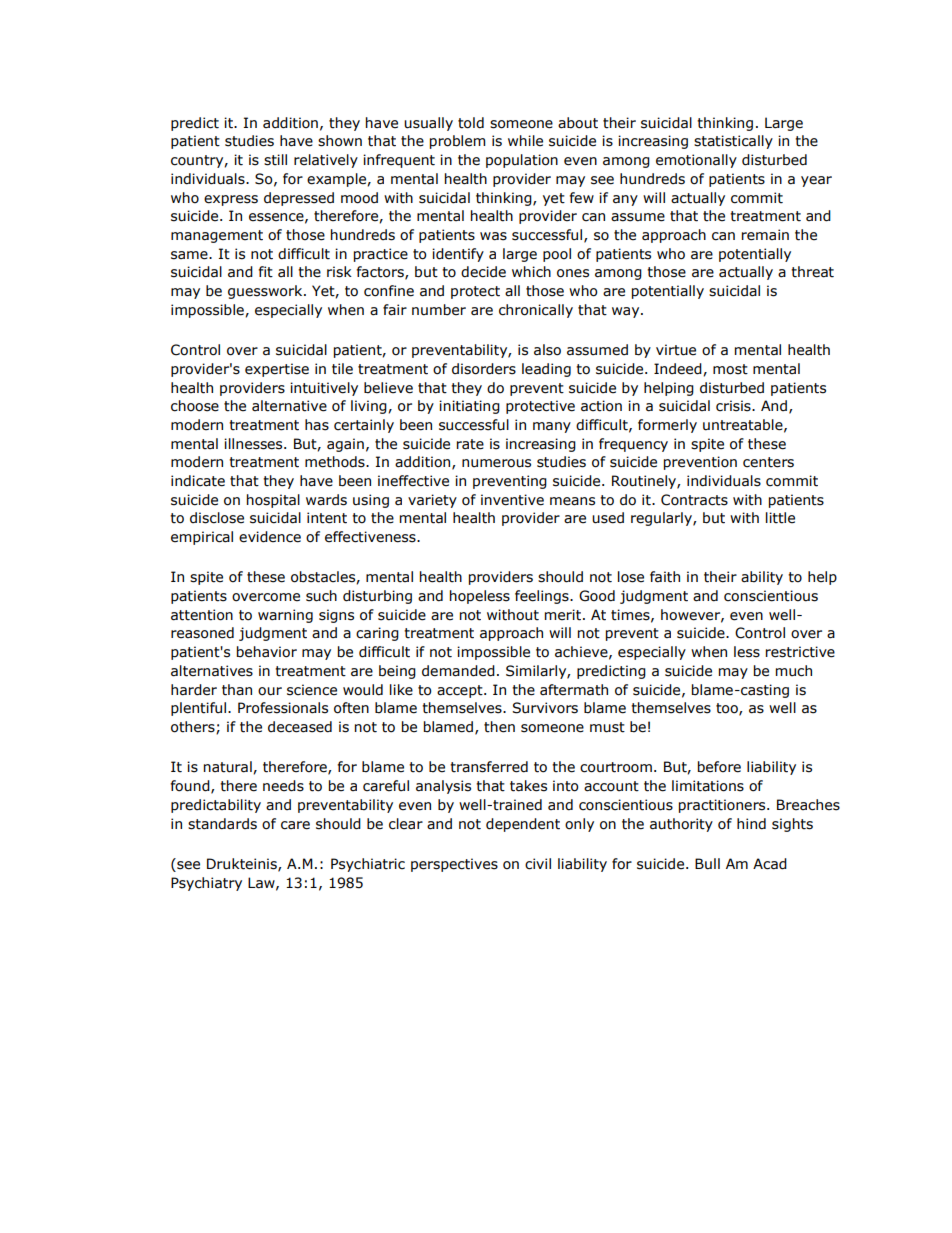  Describe the element at coordinates (275, 160) in the screenshot. I see `still` at that location.
